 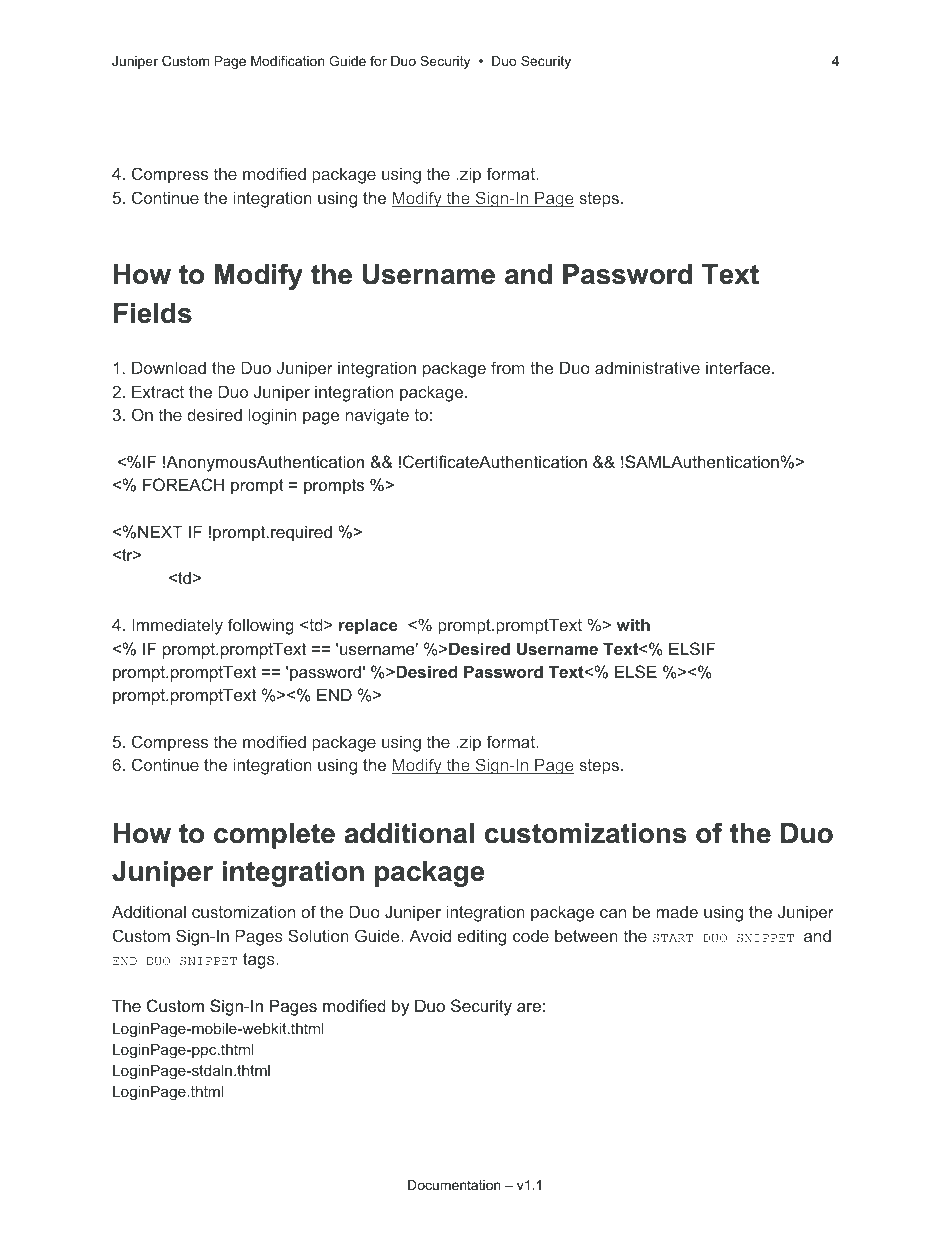 What do you see at coordinates (739, 367) in the screenshot?
I see `interface` at bounding box center [739, 367].
